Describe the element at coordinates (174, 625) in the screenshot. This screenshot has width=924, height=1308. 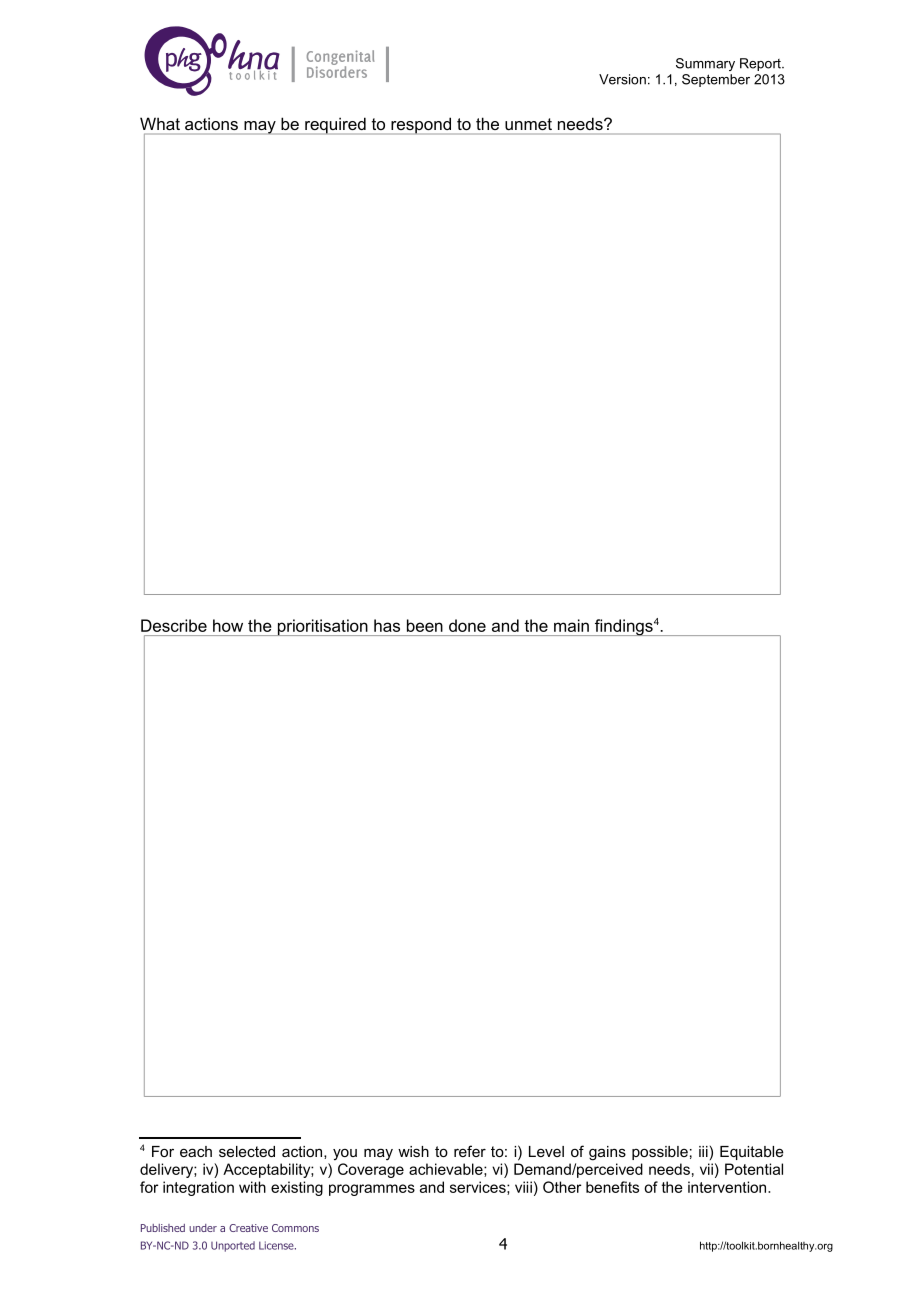
I see `Describe` at that location.
